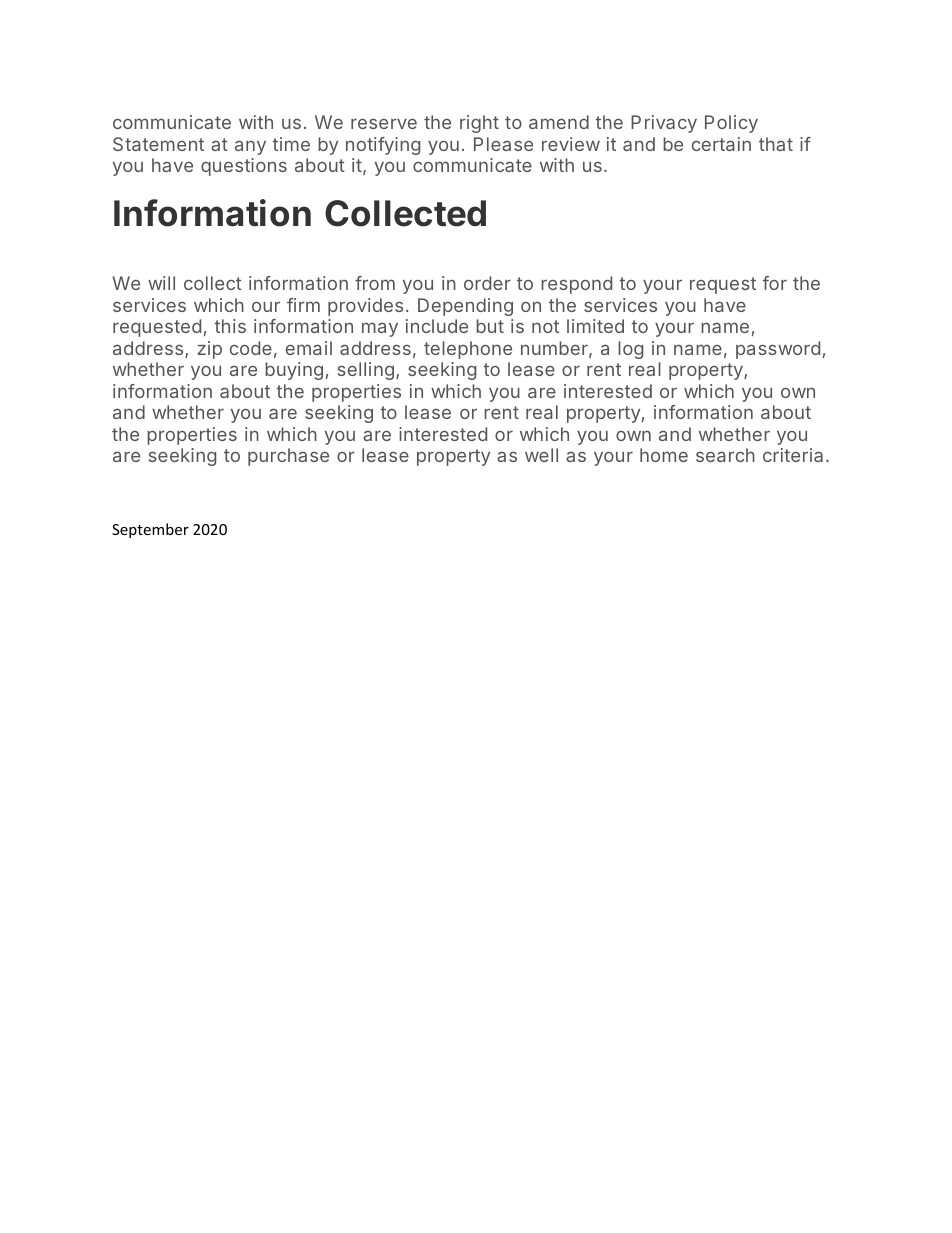  What do you see at coordinates (778, 350) in the page?
I see `password` at bounding box center [778, 350].
